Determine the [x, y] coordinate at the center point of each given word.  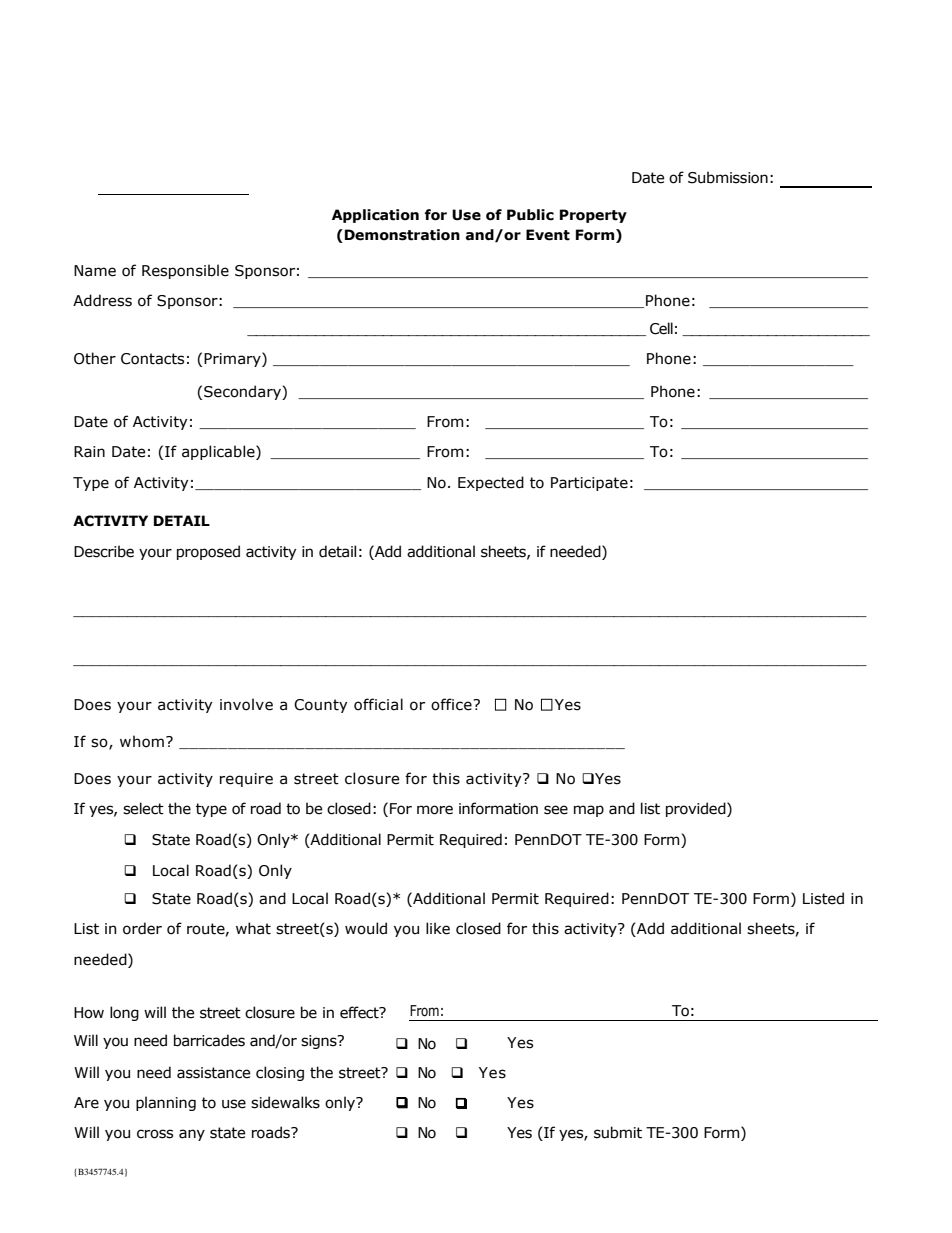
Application [375, 216]
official [378, 704]
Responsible [185, 271]
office [452, 704]
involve [246, 704]
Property [593, 216]
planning [166, 1103]
